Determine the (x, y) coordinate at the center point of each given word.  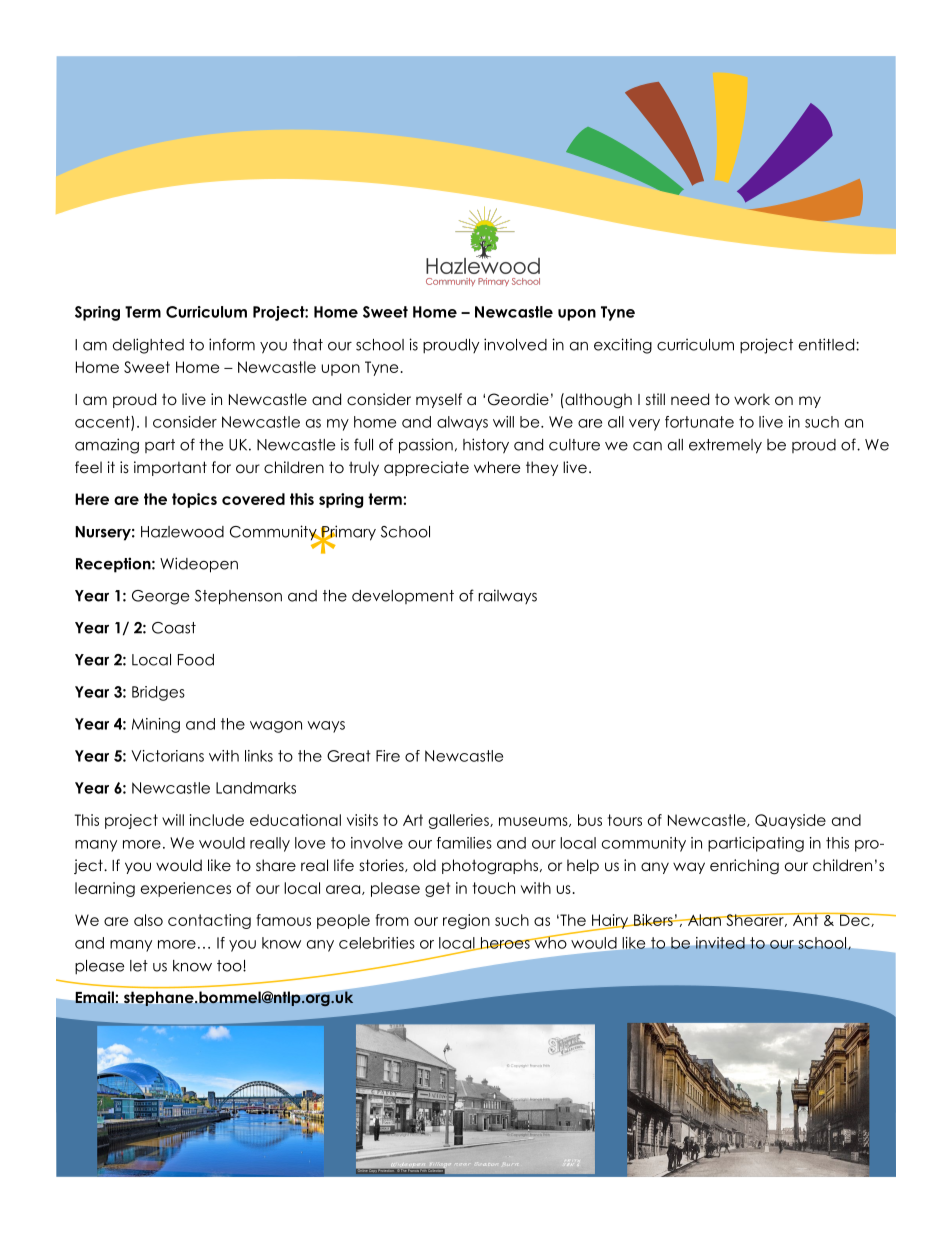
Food (196, 660)
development (403, 597)
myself (439, 400)
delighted (148, 346)
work (752, 399)
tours (625, 820)
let (139, 966)
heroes (505, 943)
